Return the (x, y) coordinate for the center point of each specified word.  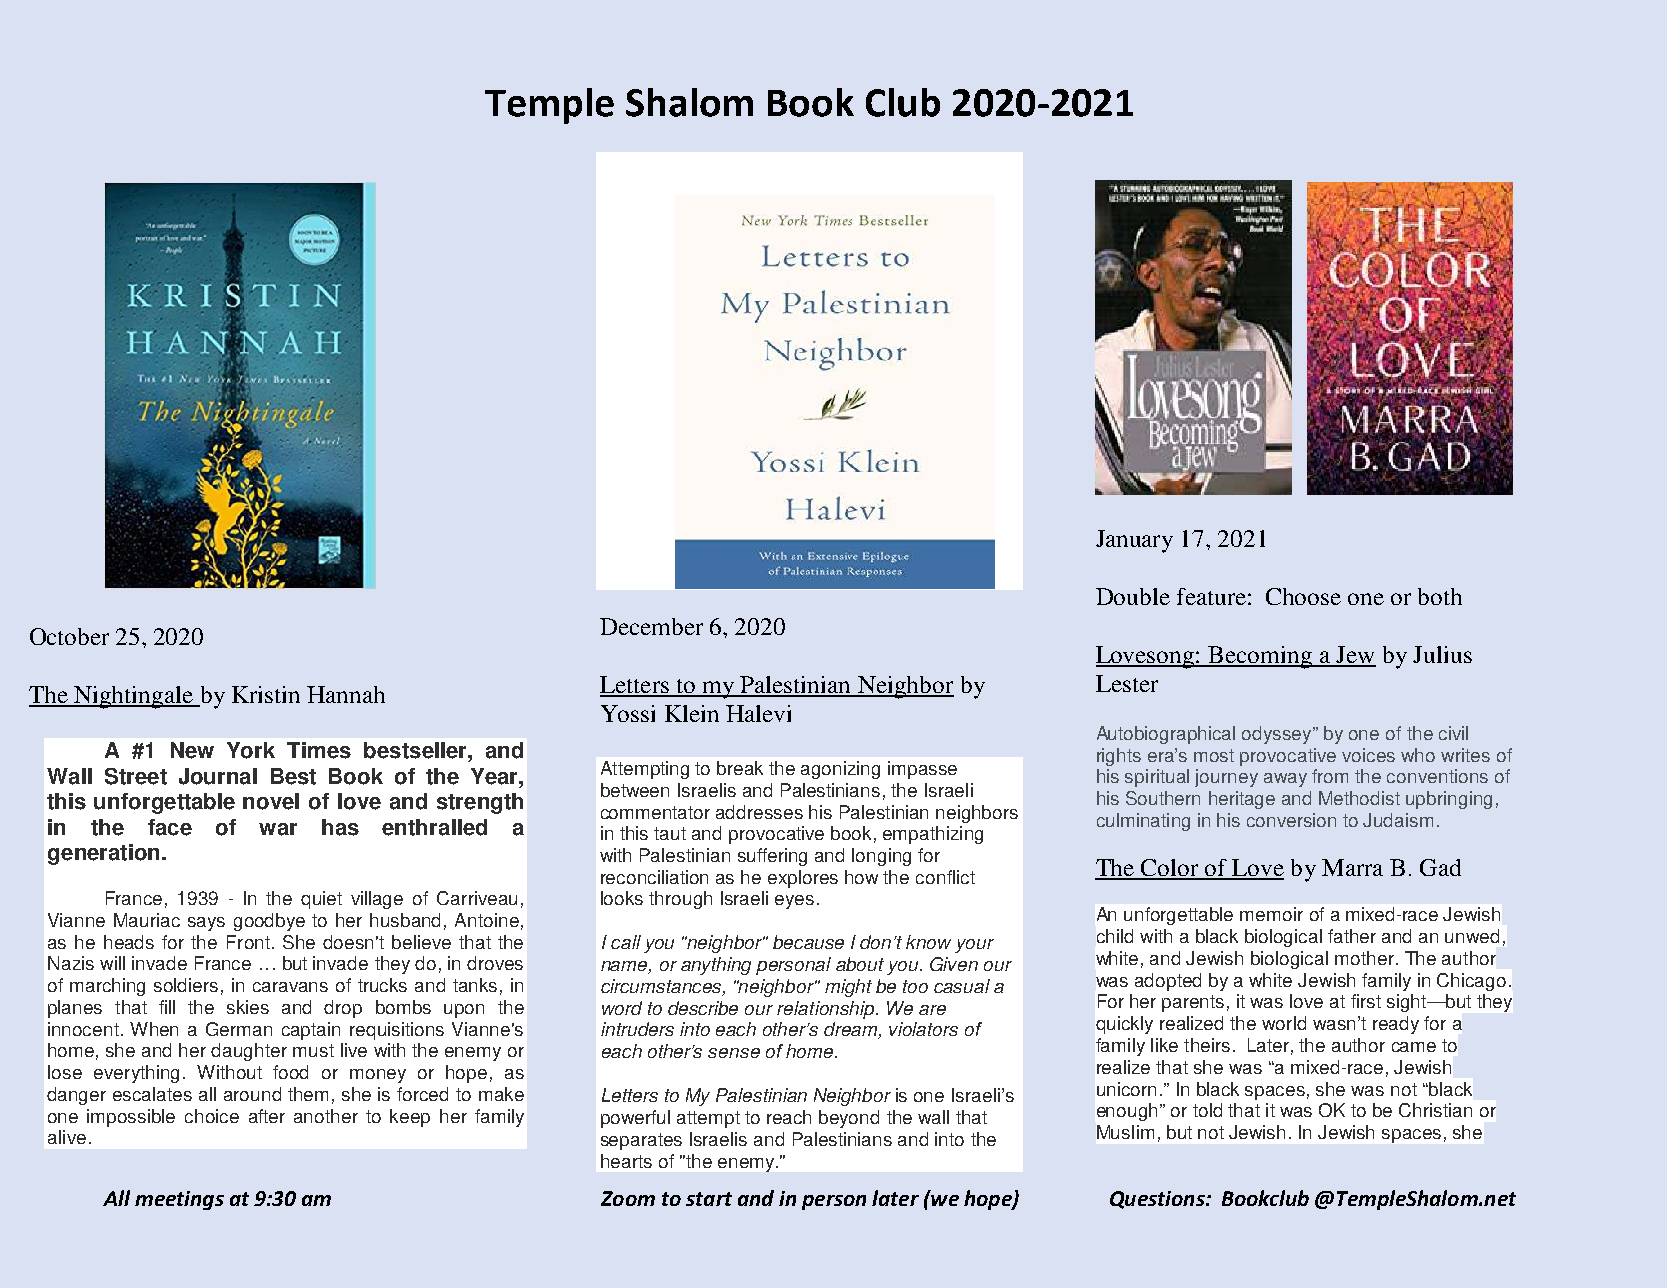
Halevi (758, 713)
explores (803, 879)
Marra (1352, 867)
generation (103, 854)
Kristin (266, 694)
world (1284, 1023)
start (709, 1199)
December (651, 626)
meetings (179, 1200)
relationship (827, 1010)
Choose (1303, 596)
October (69, 636)
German (239, 1029)
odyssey (1278, 735)
